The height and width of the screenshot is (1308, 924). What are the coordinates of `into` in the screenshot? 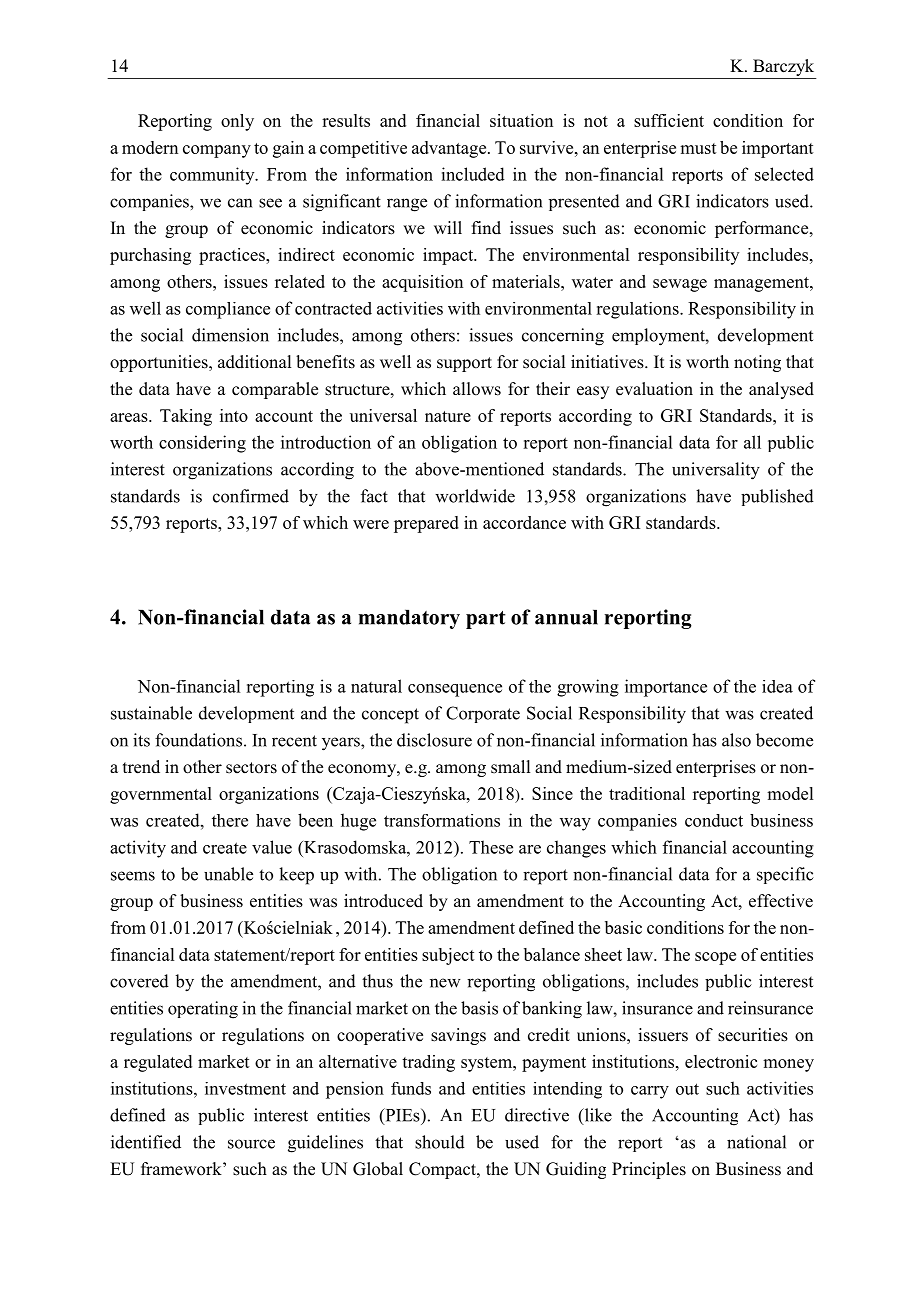 It's located at (234, 415).
